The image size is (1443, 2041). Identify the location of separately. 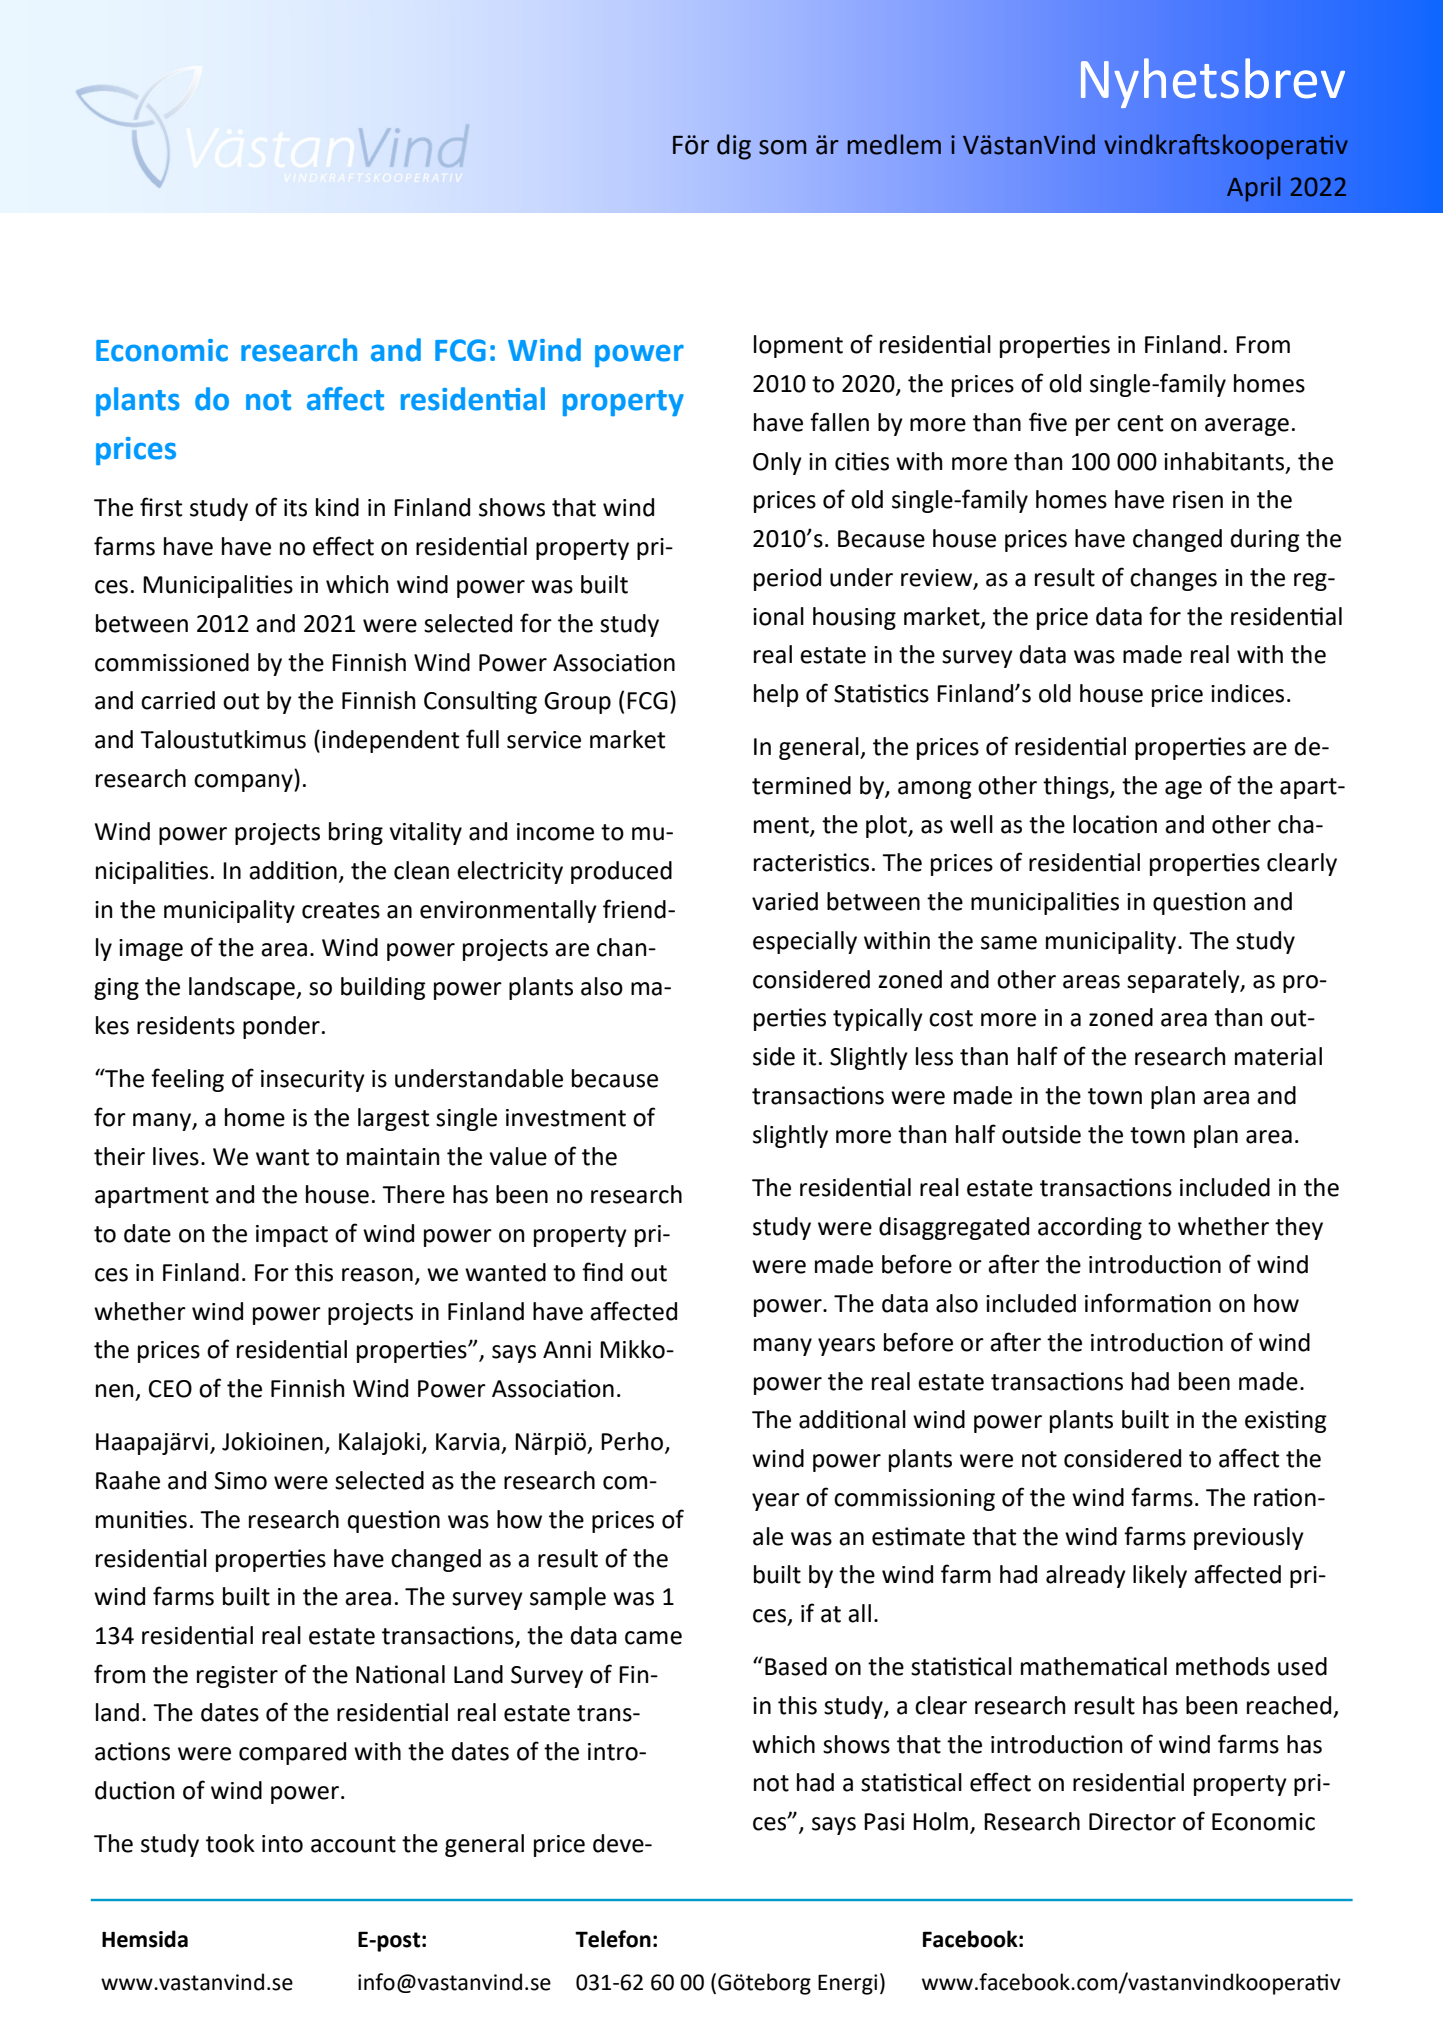
(1184, 981).
